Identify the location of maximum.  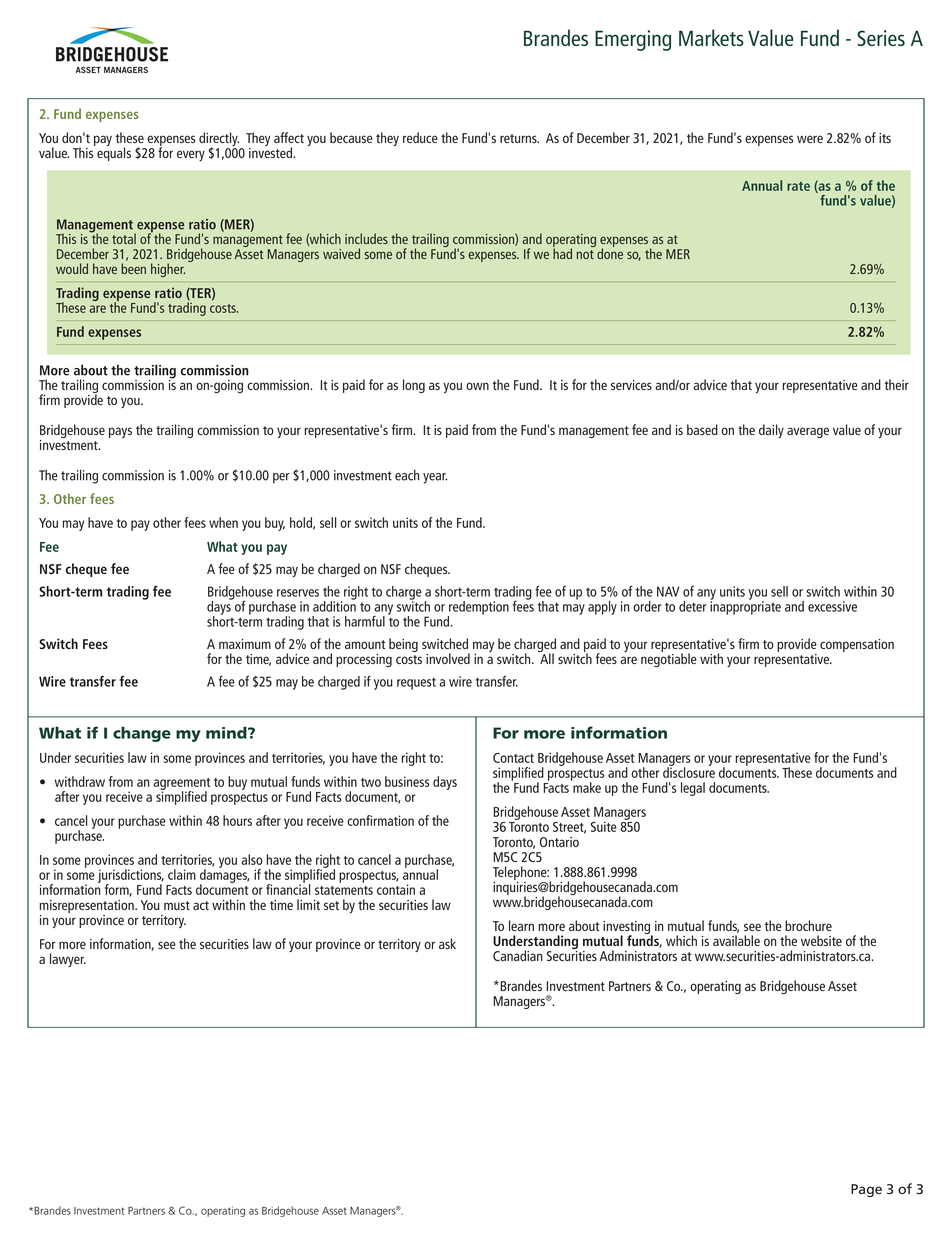
(245, 644).
